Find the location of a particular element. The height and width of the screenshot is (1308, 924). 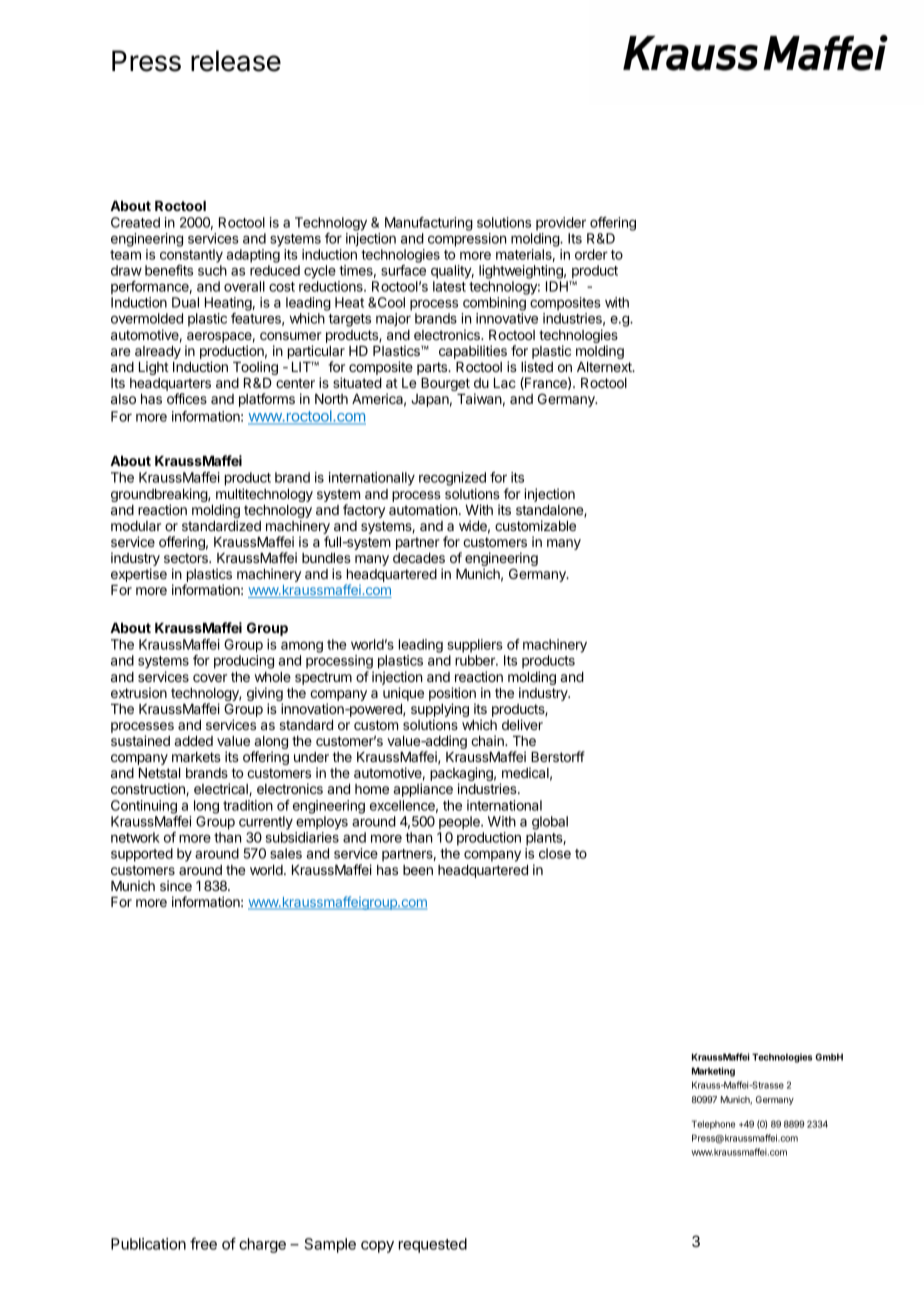

been is located at coordinates (418, 870).
